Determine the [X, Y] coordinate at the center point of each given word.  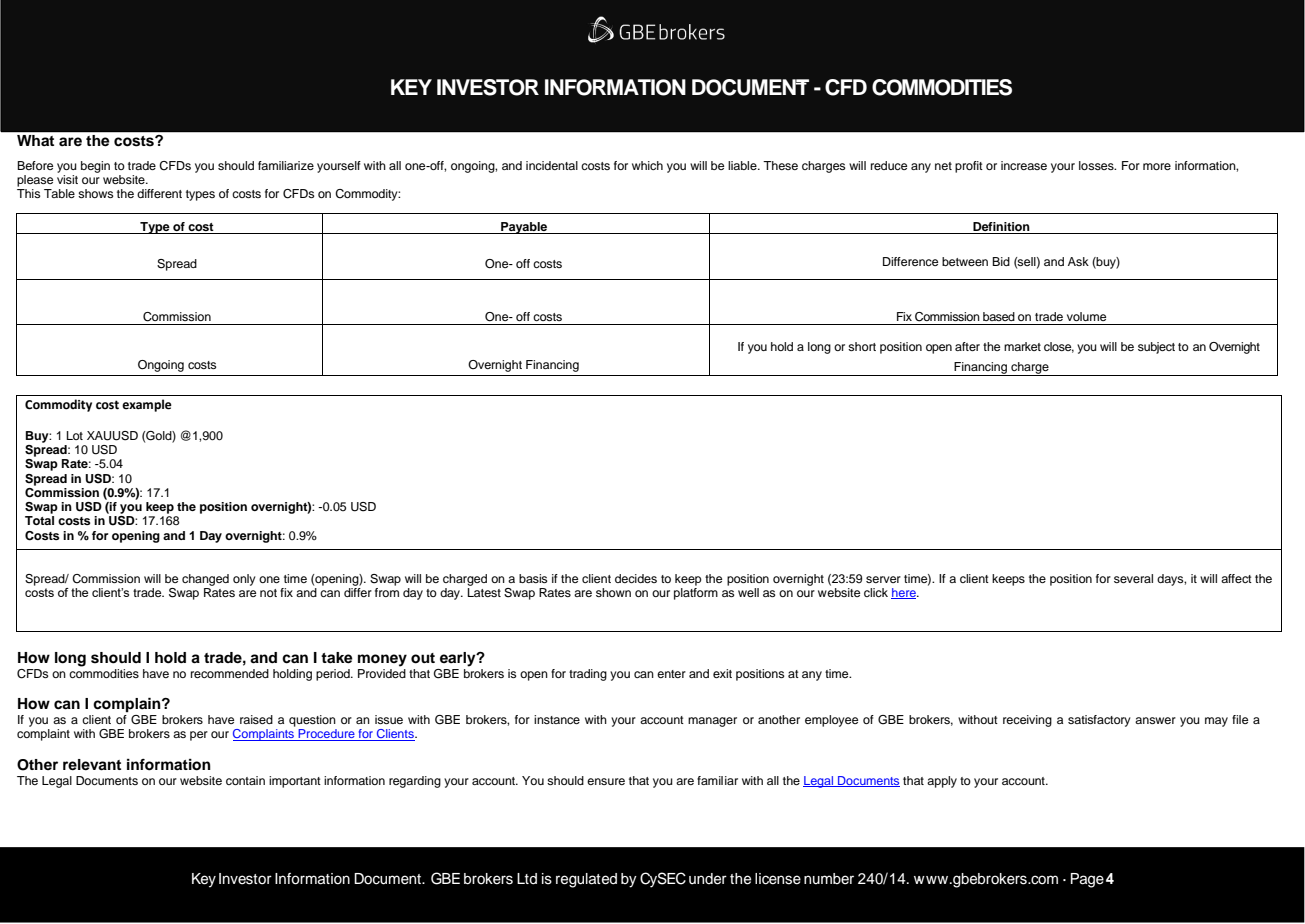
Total [39, 520]
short [862, 346]
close [1059, 347]
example [147, 405]
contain [245, 780]
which [647, 165]
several [1133, 578]
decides [636, 578]
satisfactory [1099, 721]
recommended [230, 673]
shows [95, 193]
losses [1097, 165]
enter [671, 674]
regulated [586, 880]
